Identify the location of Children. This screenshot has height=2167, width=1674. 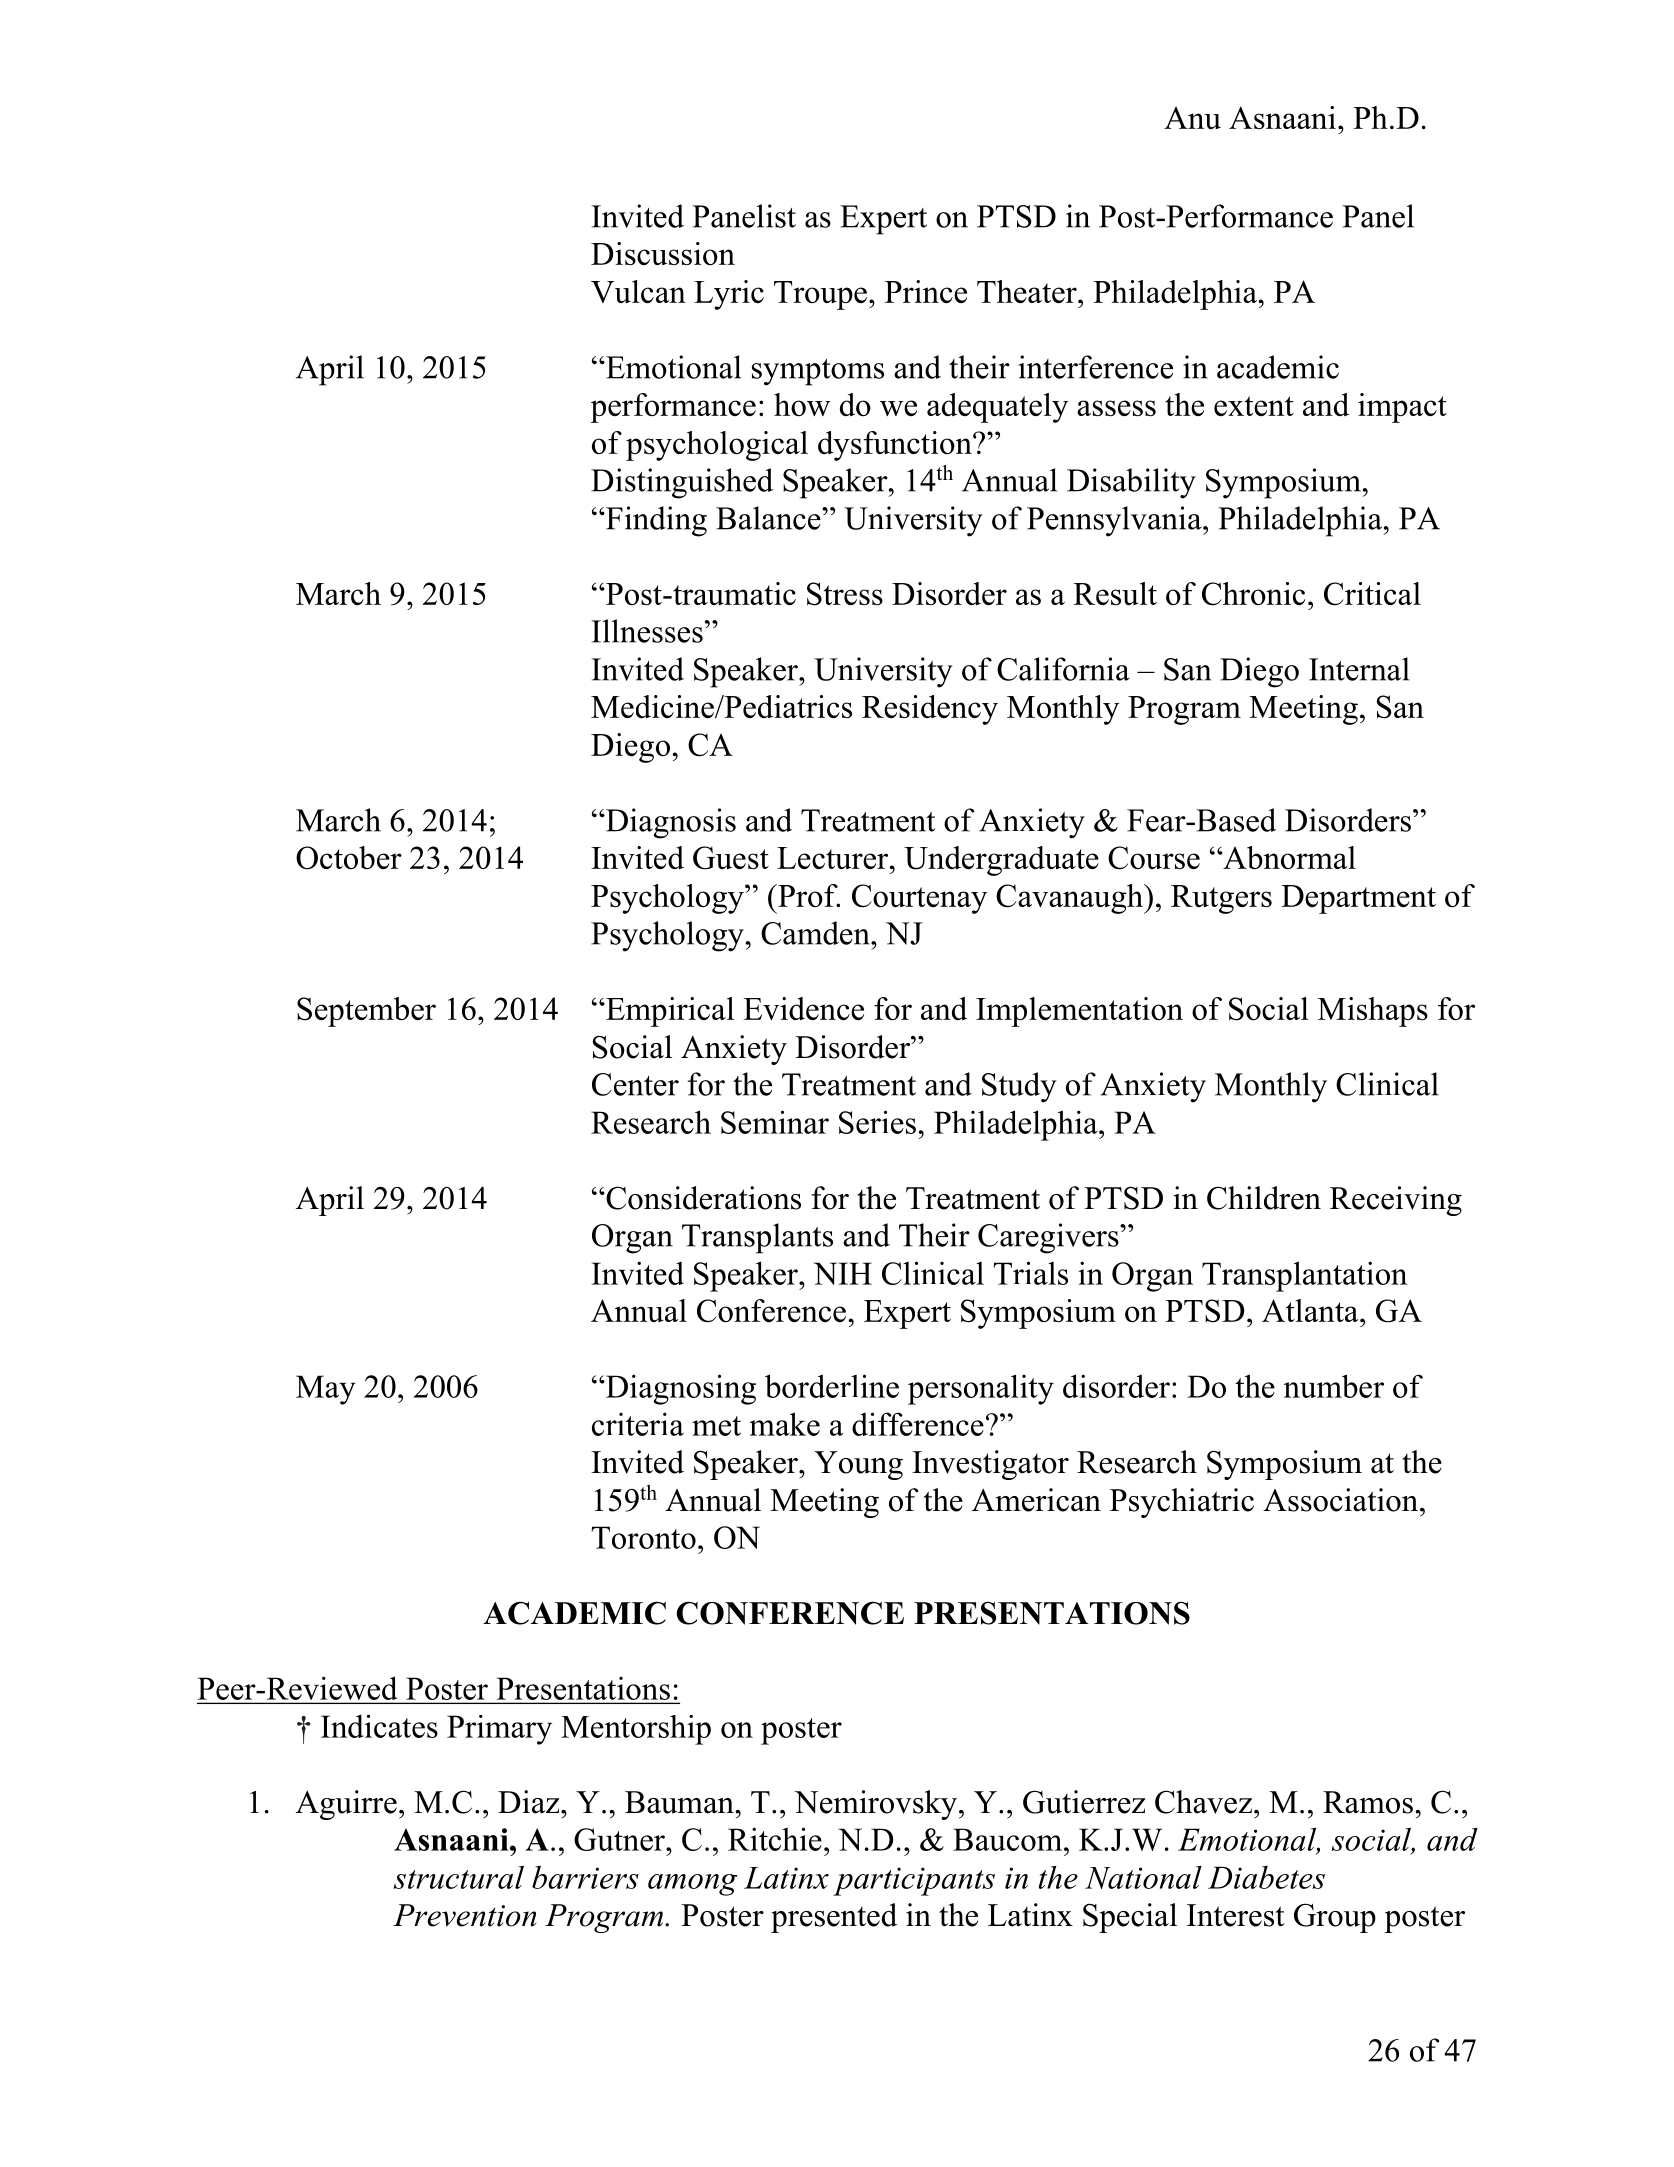
(1264, 1198).
